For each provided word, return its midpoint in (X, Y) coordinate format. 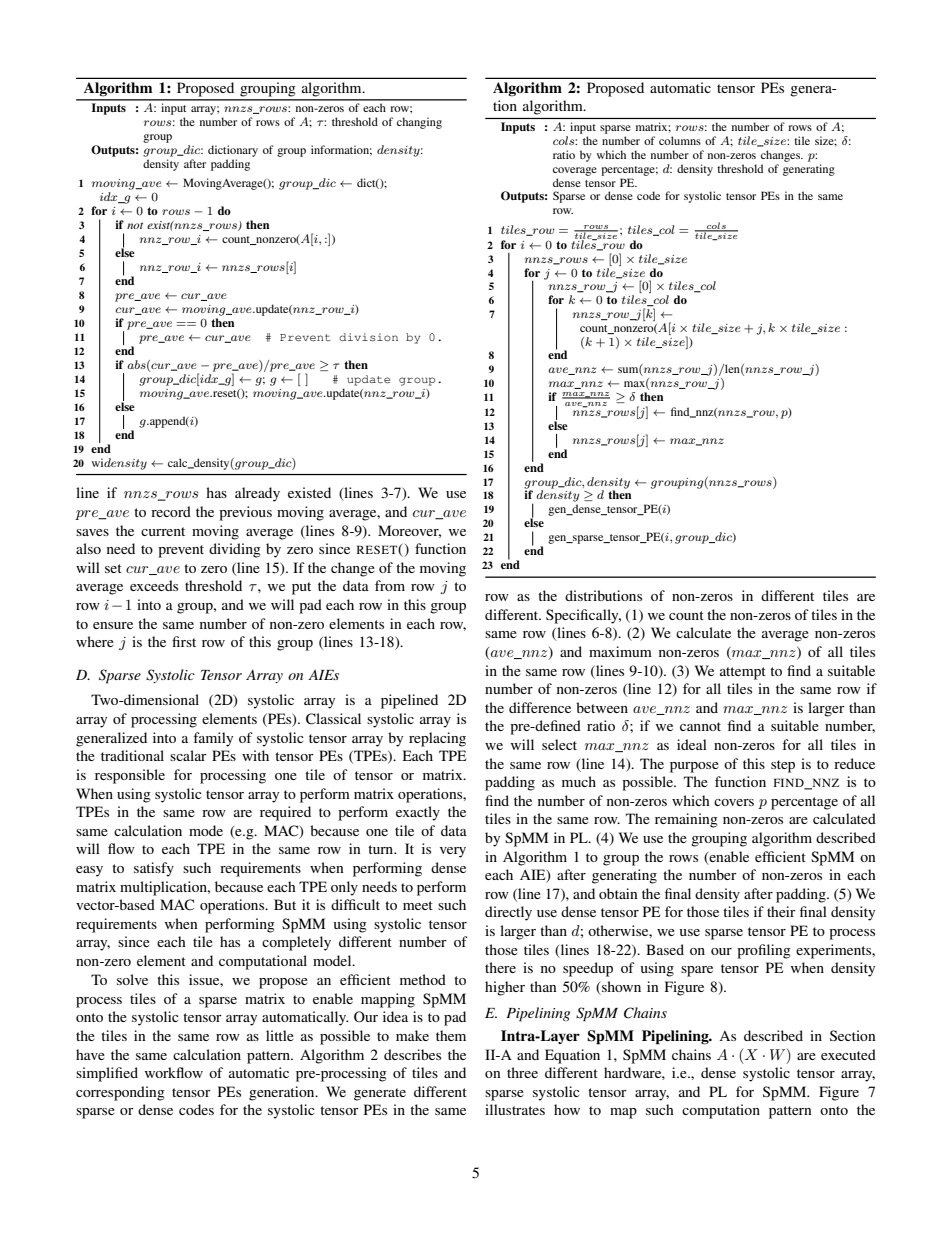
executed (848, 1054)
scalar (188, 755)
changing (419, 123)
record (171, 511)
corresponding (120, 1093)
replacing (437, 739)
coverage (575, 171)
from (390, 585)
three (522, 1072)
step (783, 766)
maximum (620, 651)
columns (680, 140)
